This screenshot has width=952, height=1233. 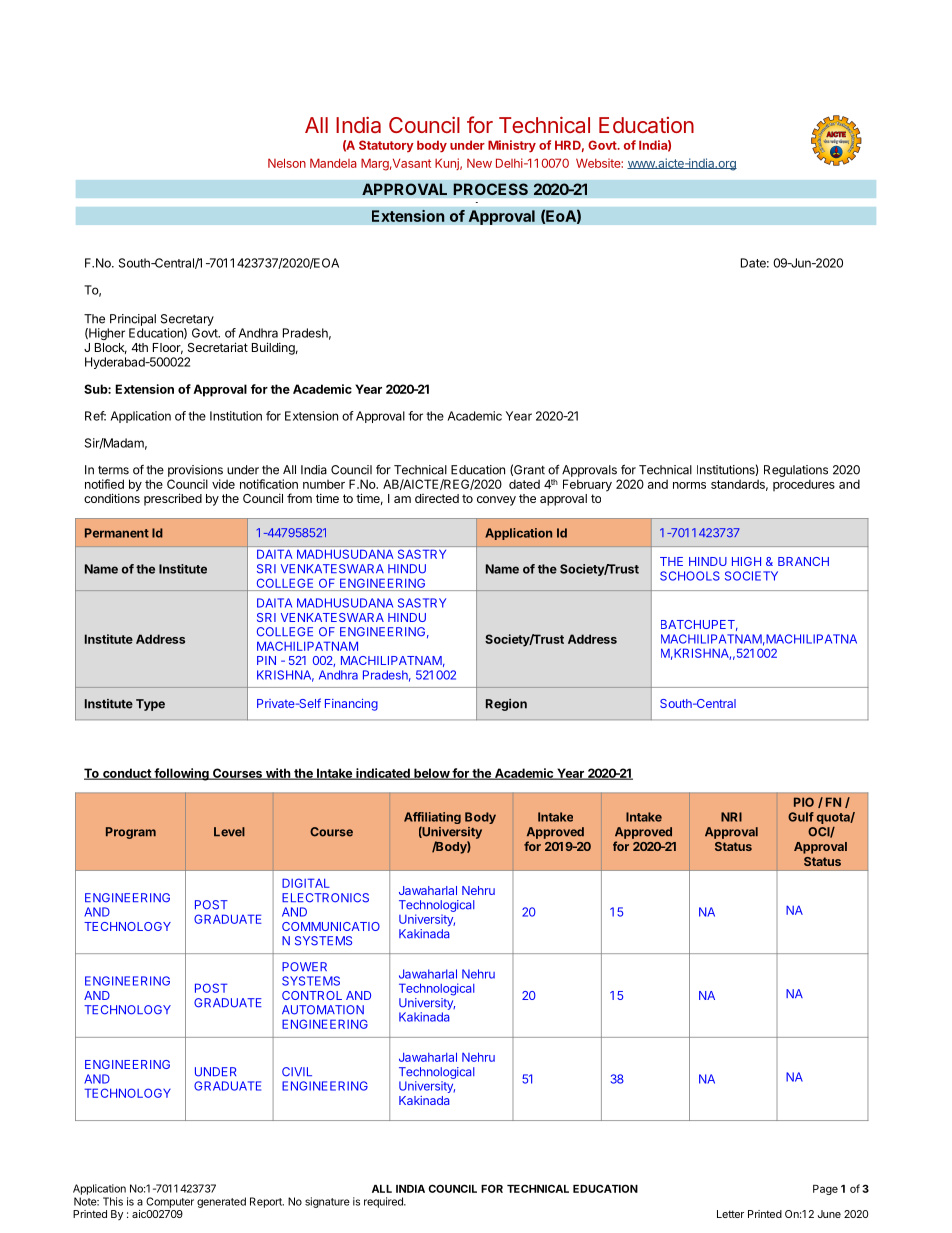 I want to click on Region, so click(x=506, y=705).
